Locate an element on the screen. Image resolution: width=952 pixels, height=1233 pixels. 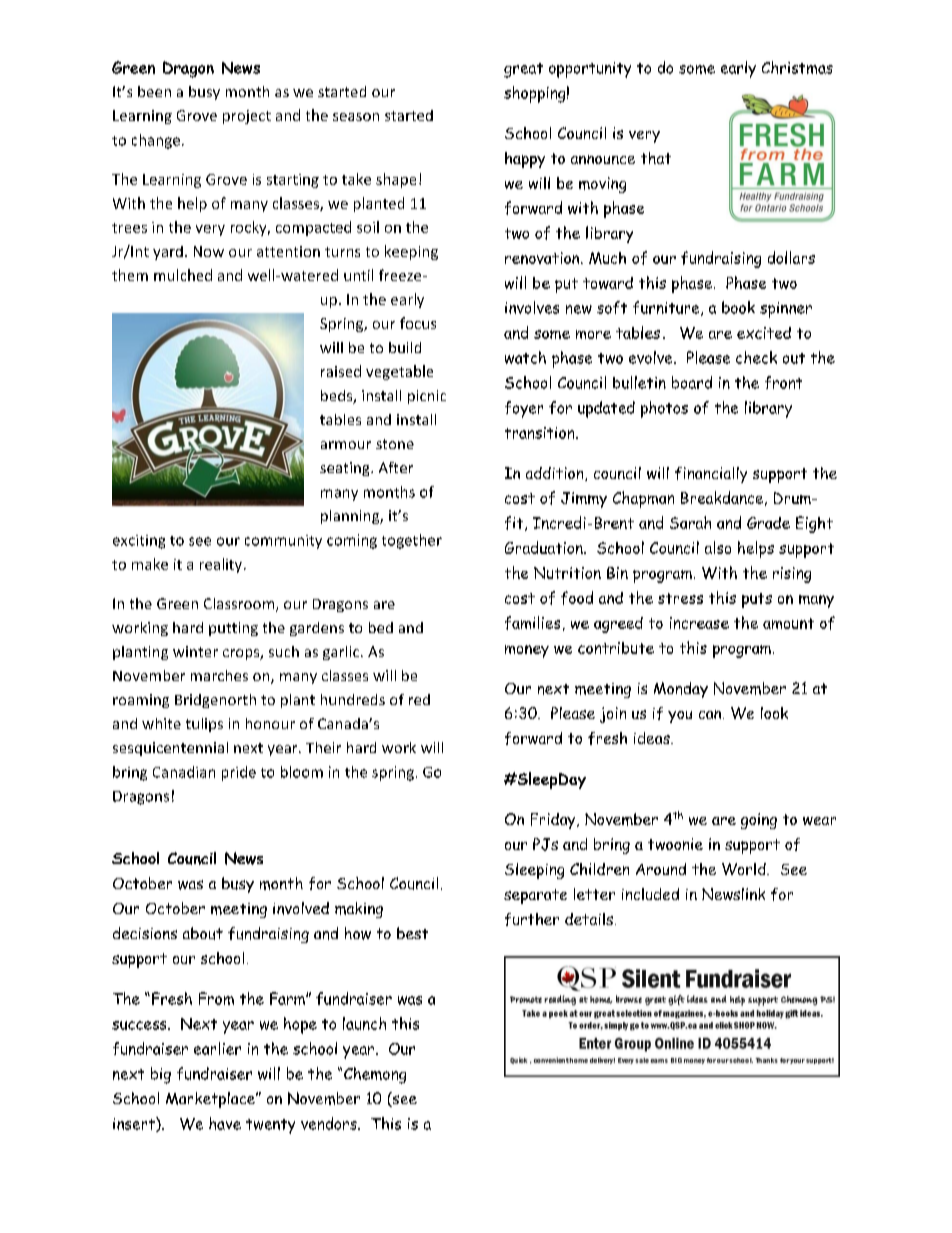
look is located at coordinates (774, 713).
